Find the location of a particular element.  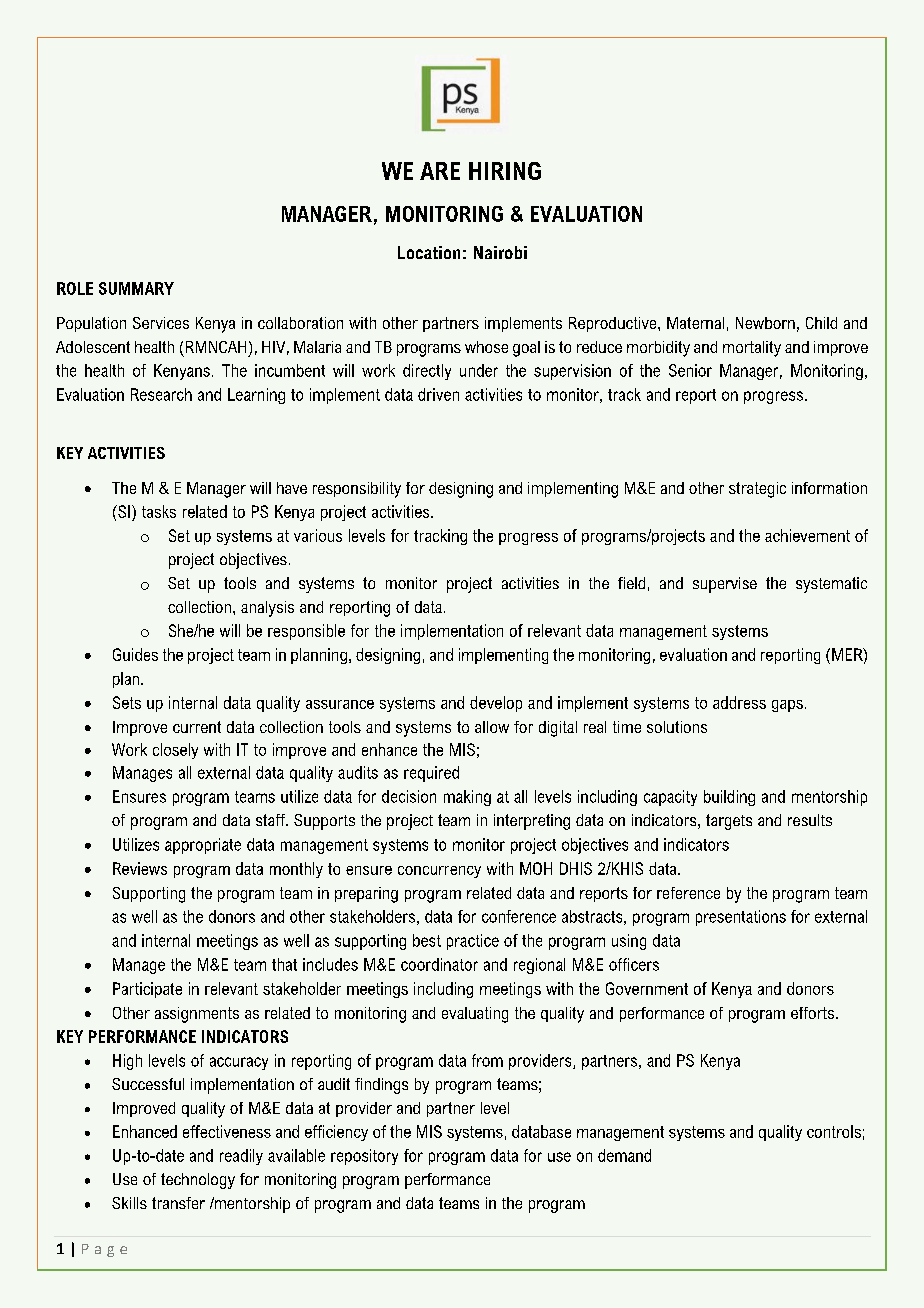

address is located at coordinates (739, 702).
